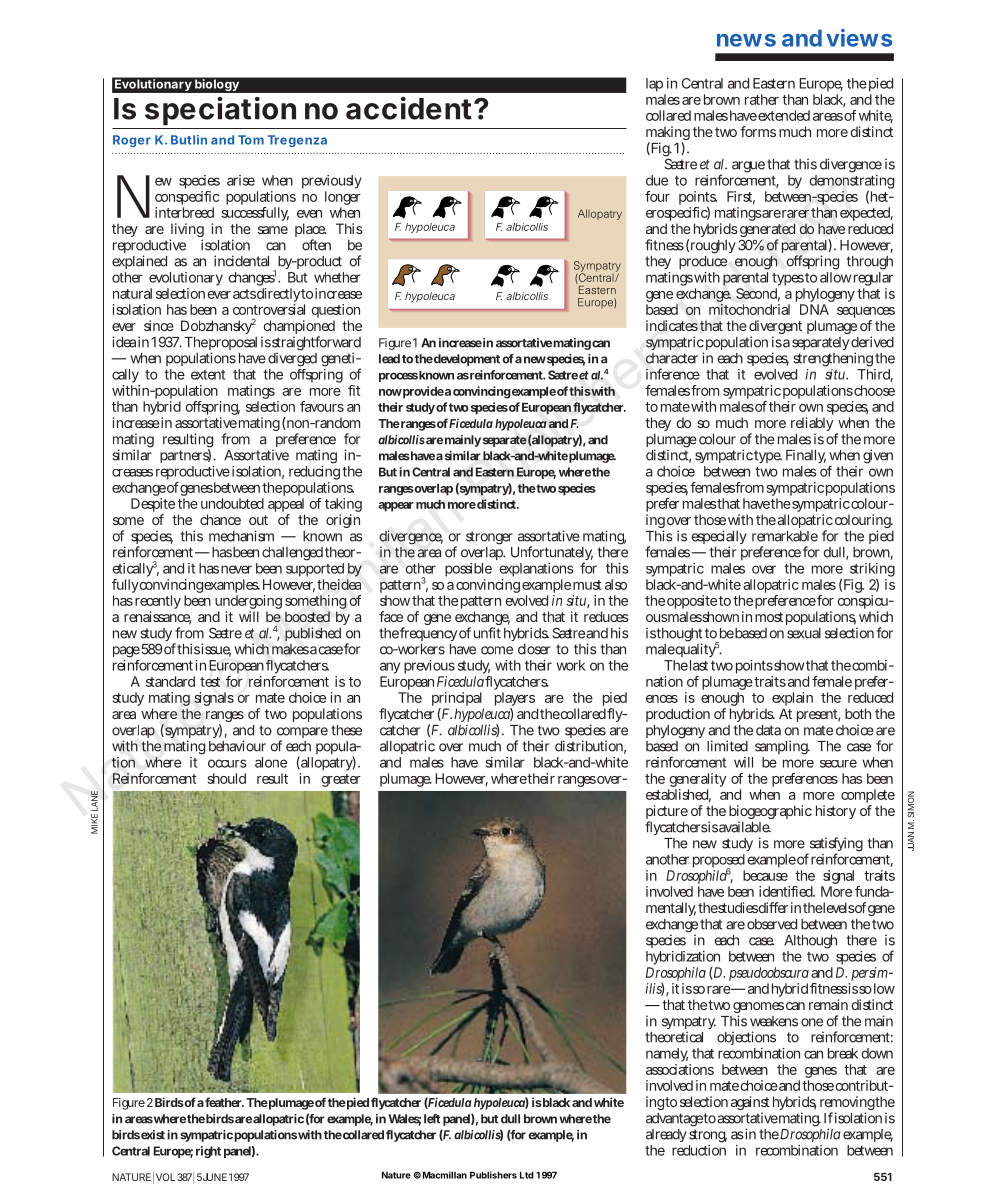 The height and width of the screenshot is (1204, 1002). Describe the element at coordinates (248, 603) in the screenshot. I see `undergoing` at that location.
